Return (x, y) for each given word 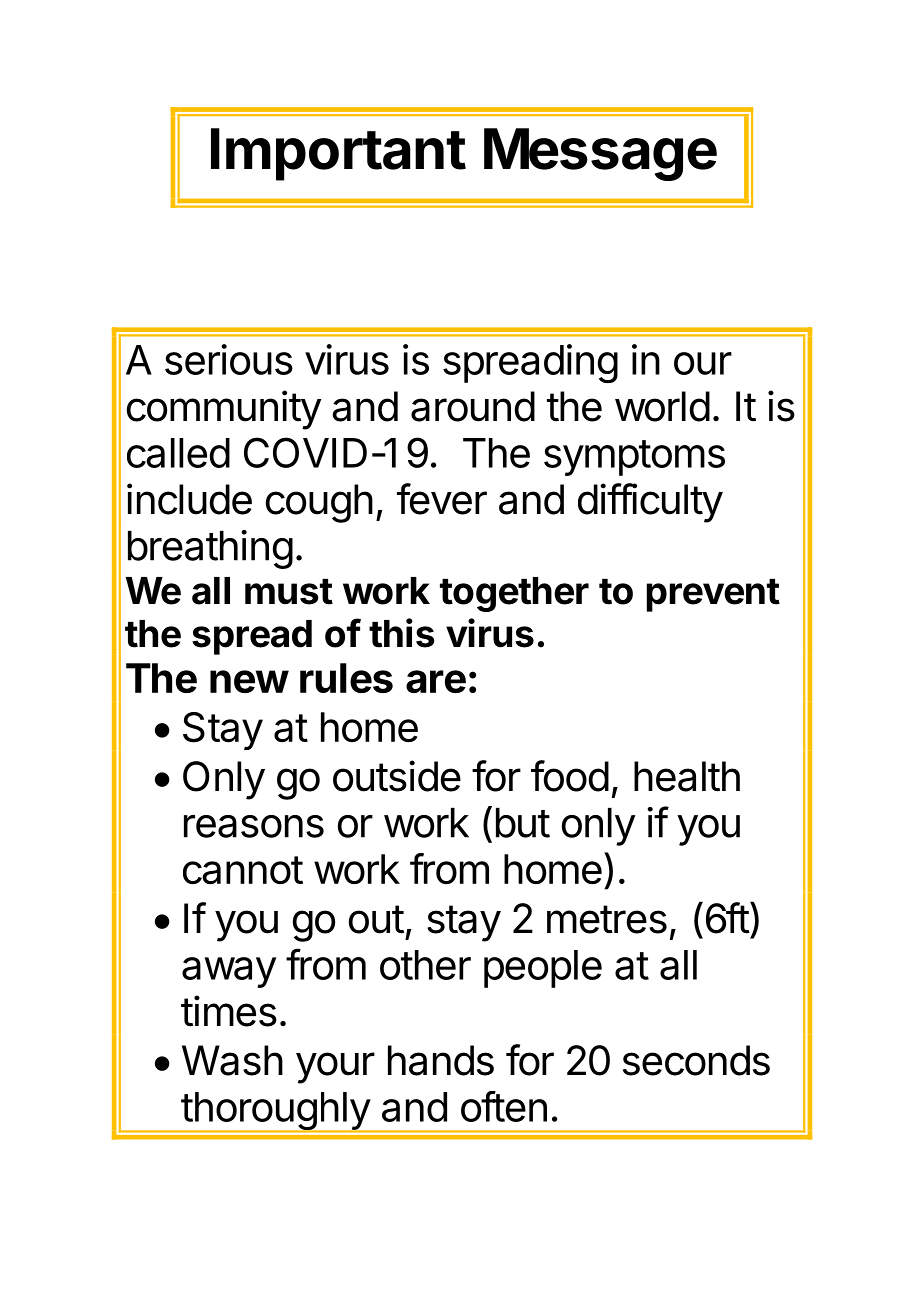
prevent (713, 595)
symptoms (634, 458)
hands (441, 1060)
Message (600, 154)
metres (607, 919)
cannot (243, 870)
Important (338, 154)
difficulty (650, 503)
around (473, 406)
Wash (232, 1060)
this (402, 633)
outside (397, 776)
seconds (696, 1060)
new (249, 681)
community (224, 410)
